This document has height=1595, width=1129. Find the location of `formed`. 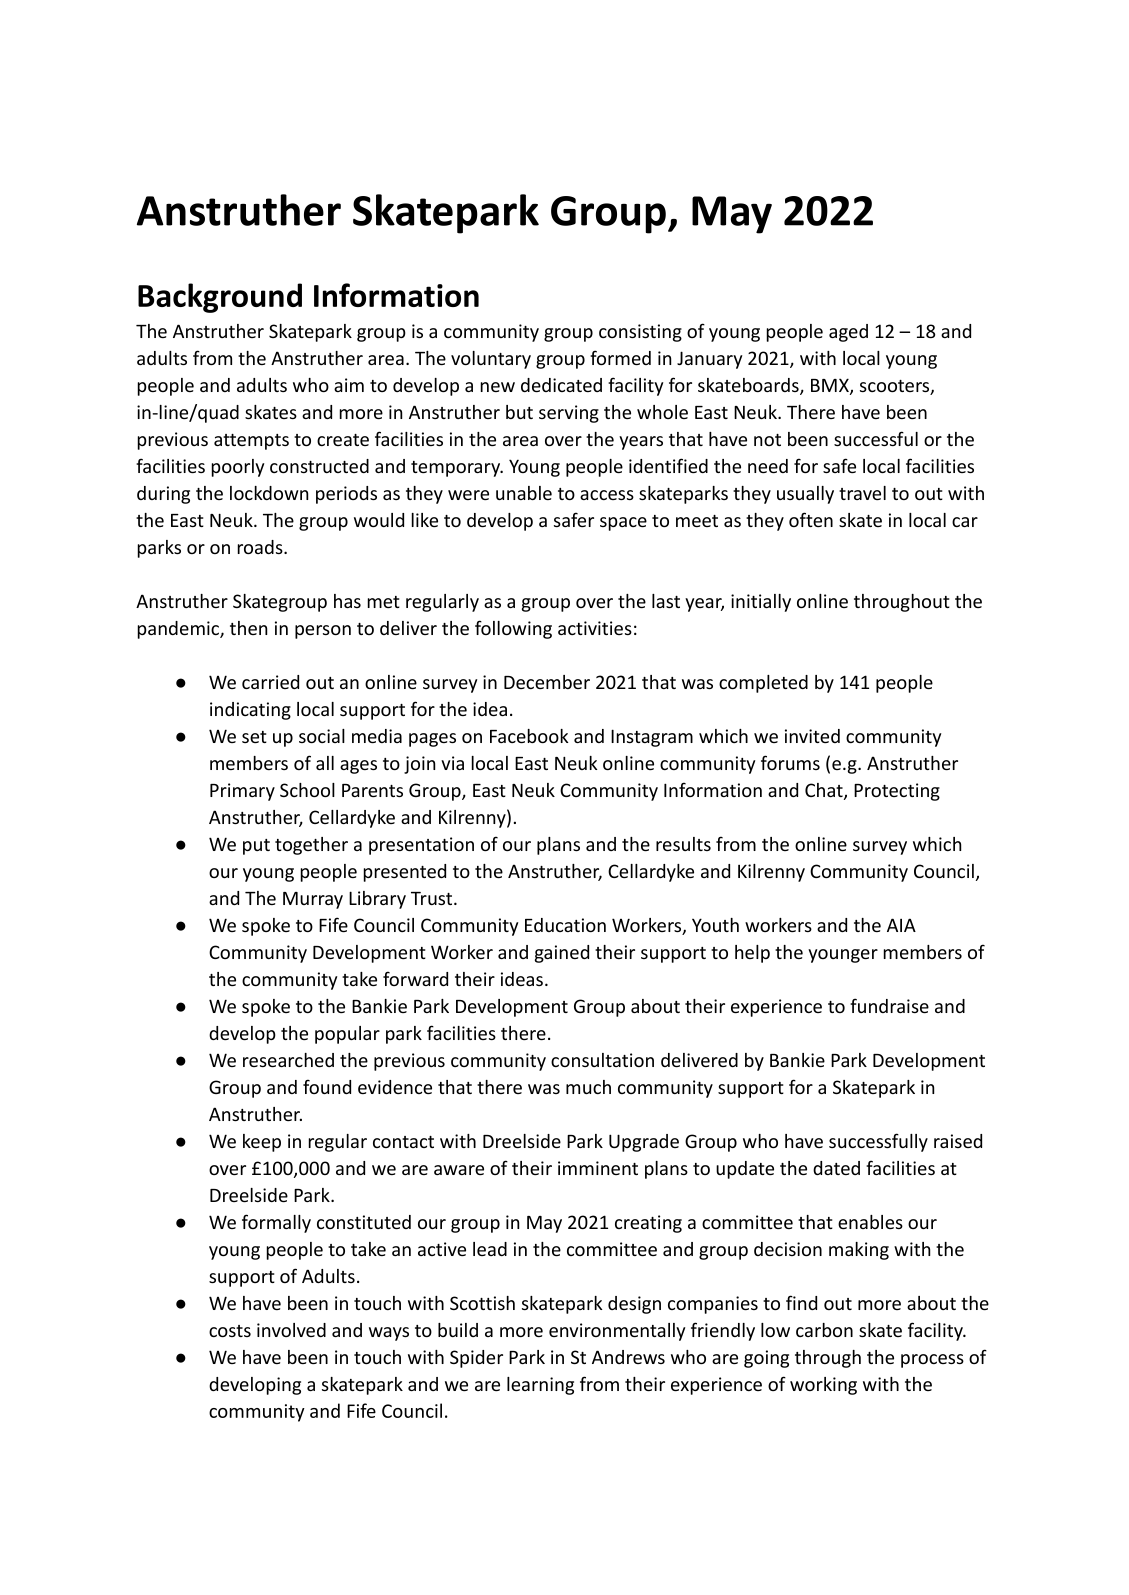

formed is located at coordinates (620, 357).
